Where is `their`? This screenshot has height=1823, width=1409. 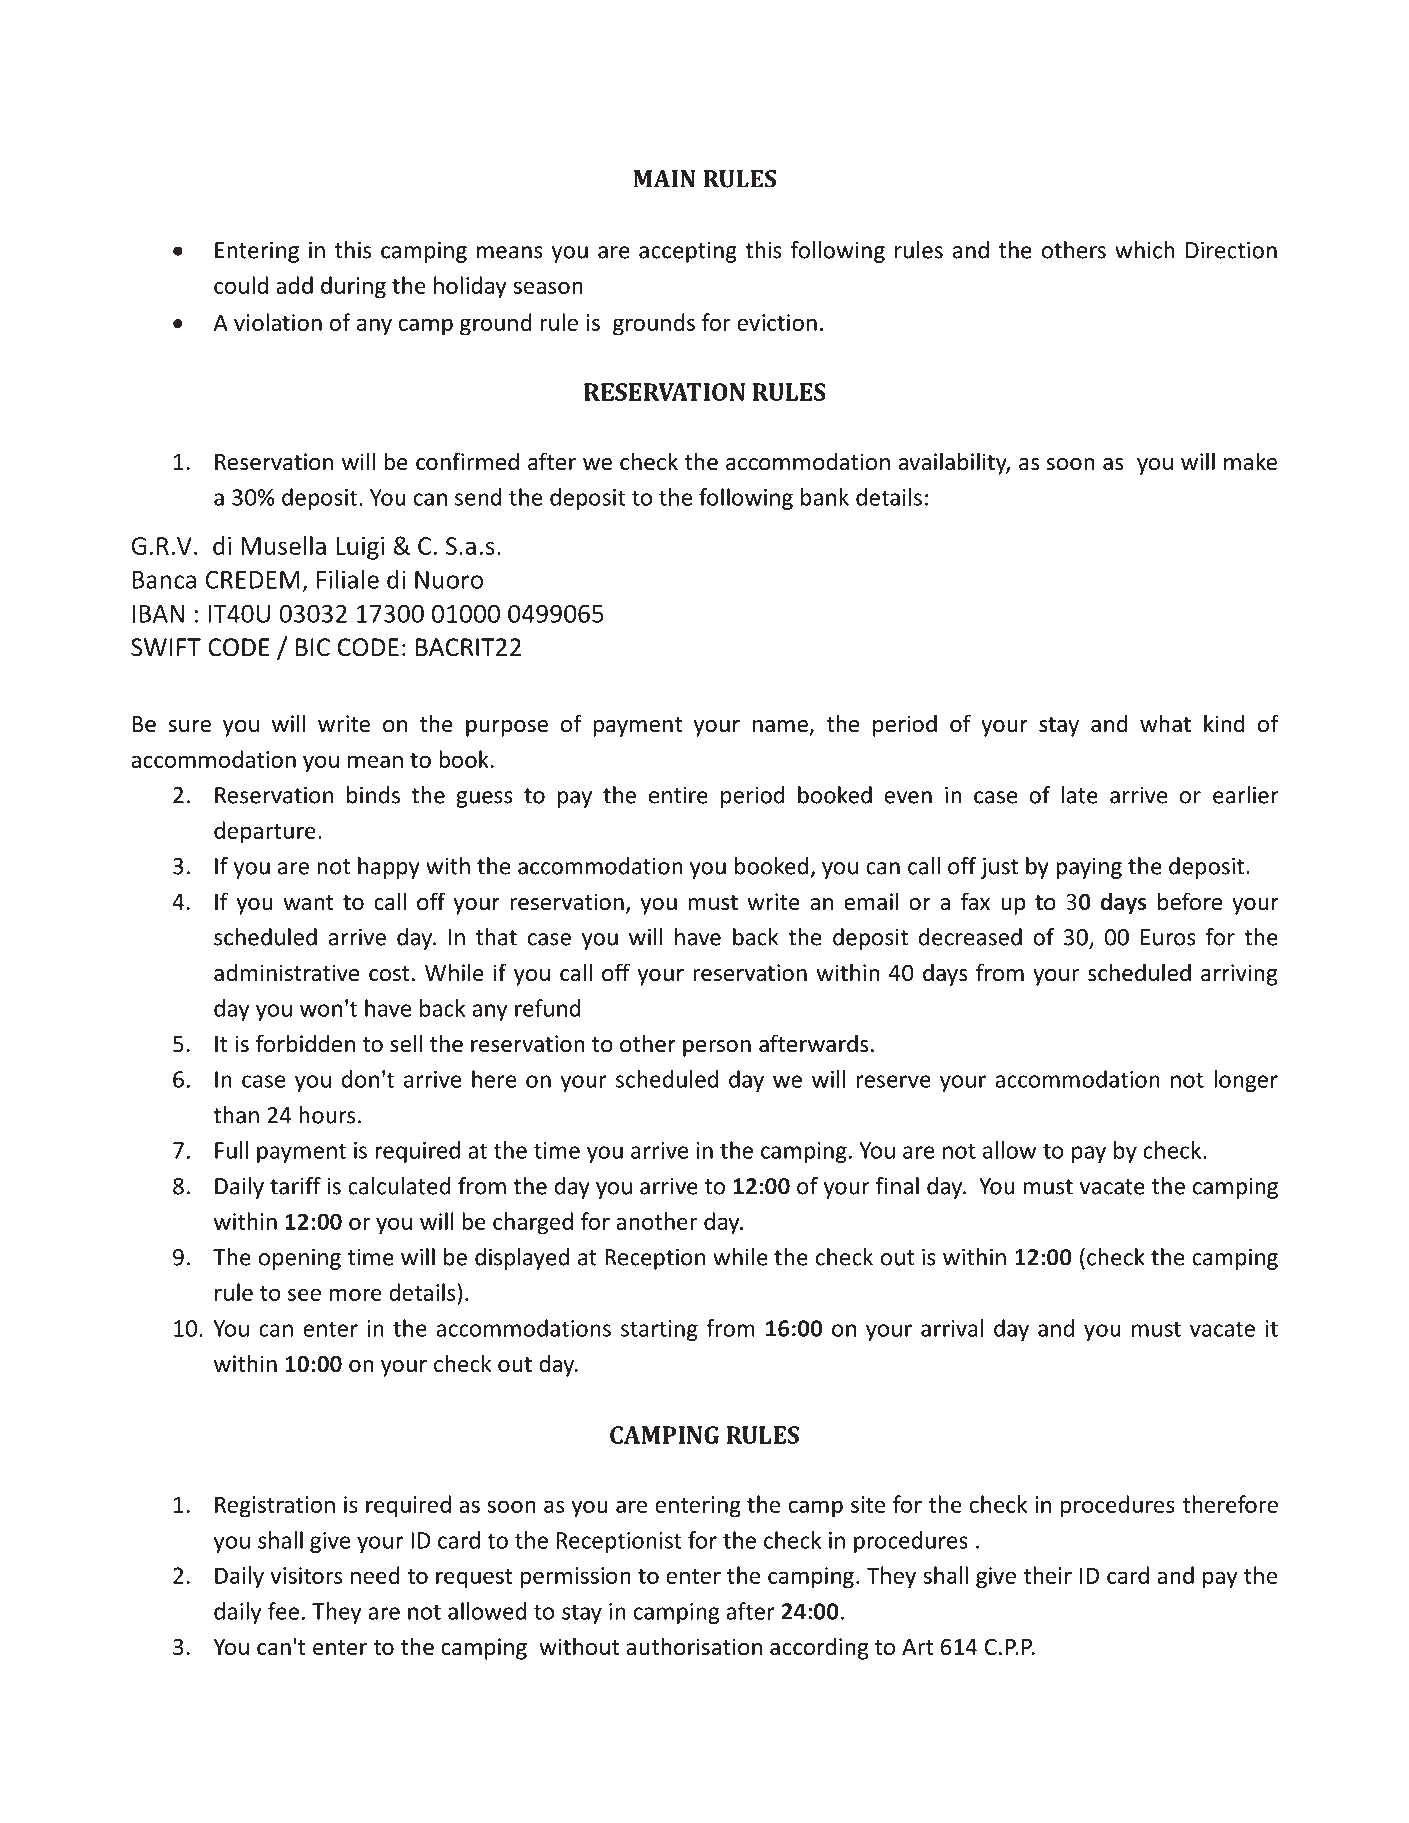 their is located at coordinates (1047, 1575).
